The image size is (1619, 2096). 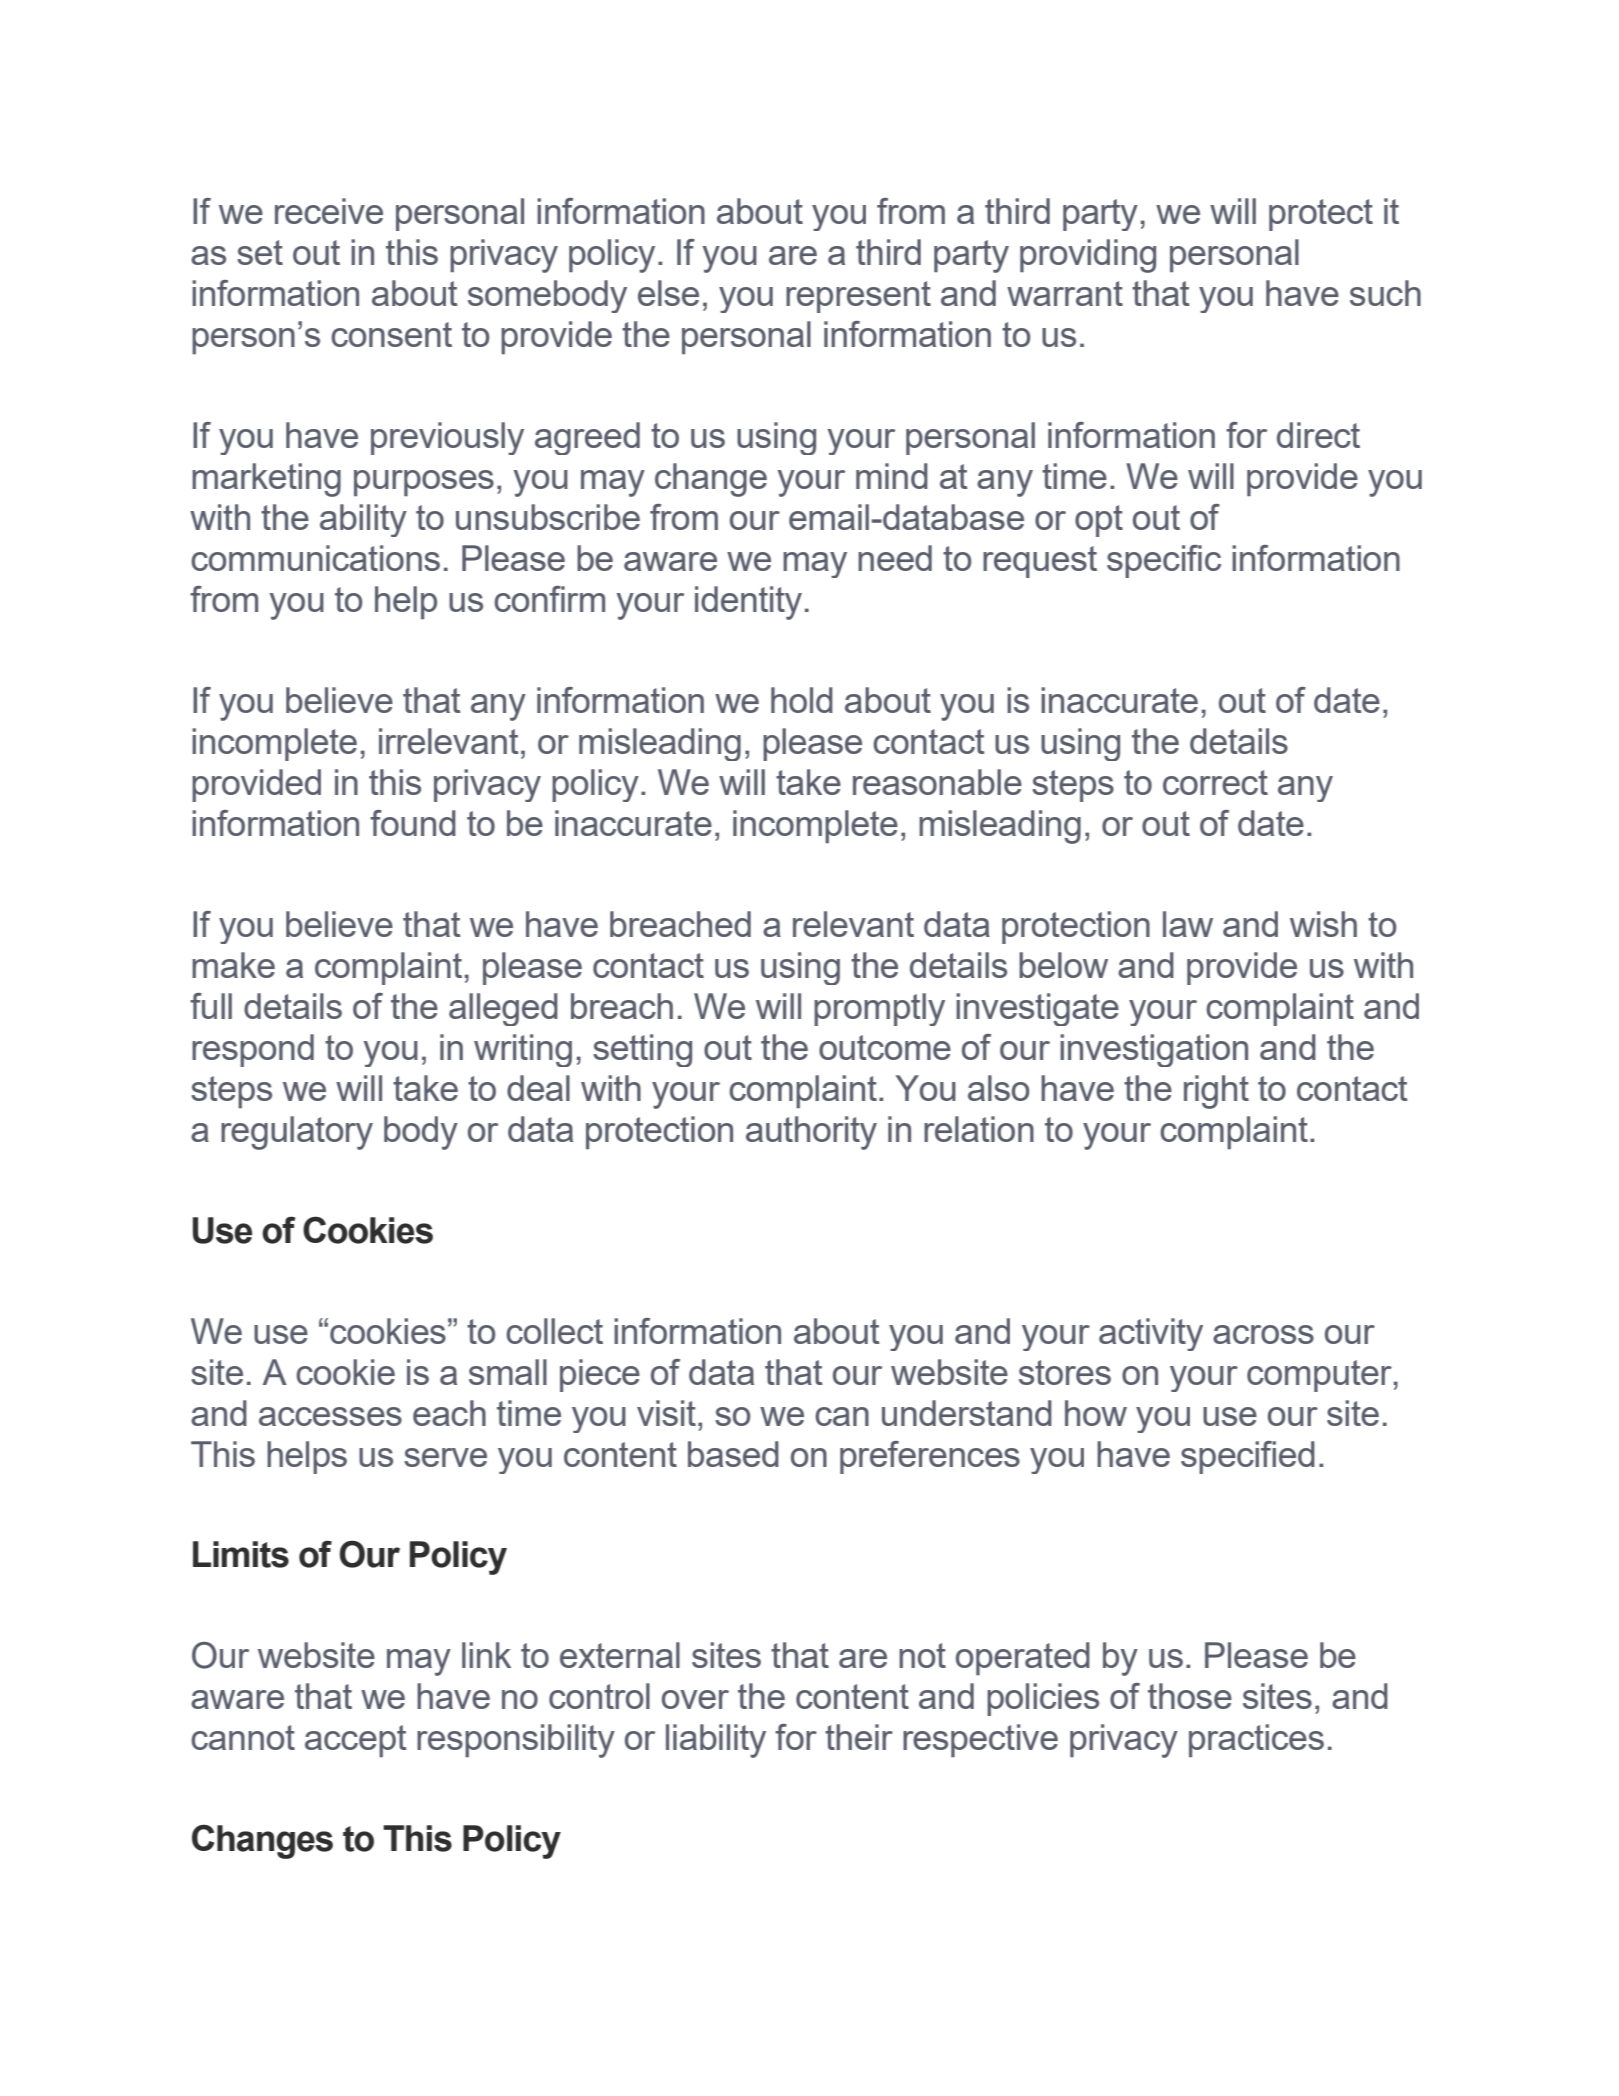 I want to click on specific, so click(x=1164, y=561).
